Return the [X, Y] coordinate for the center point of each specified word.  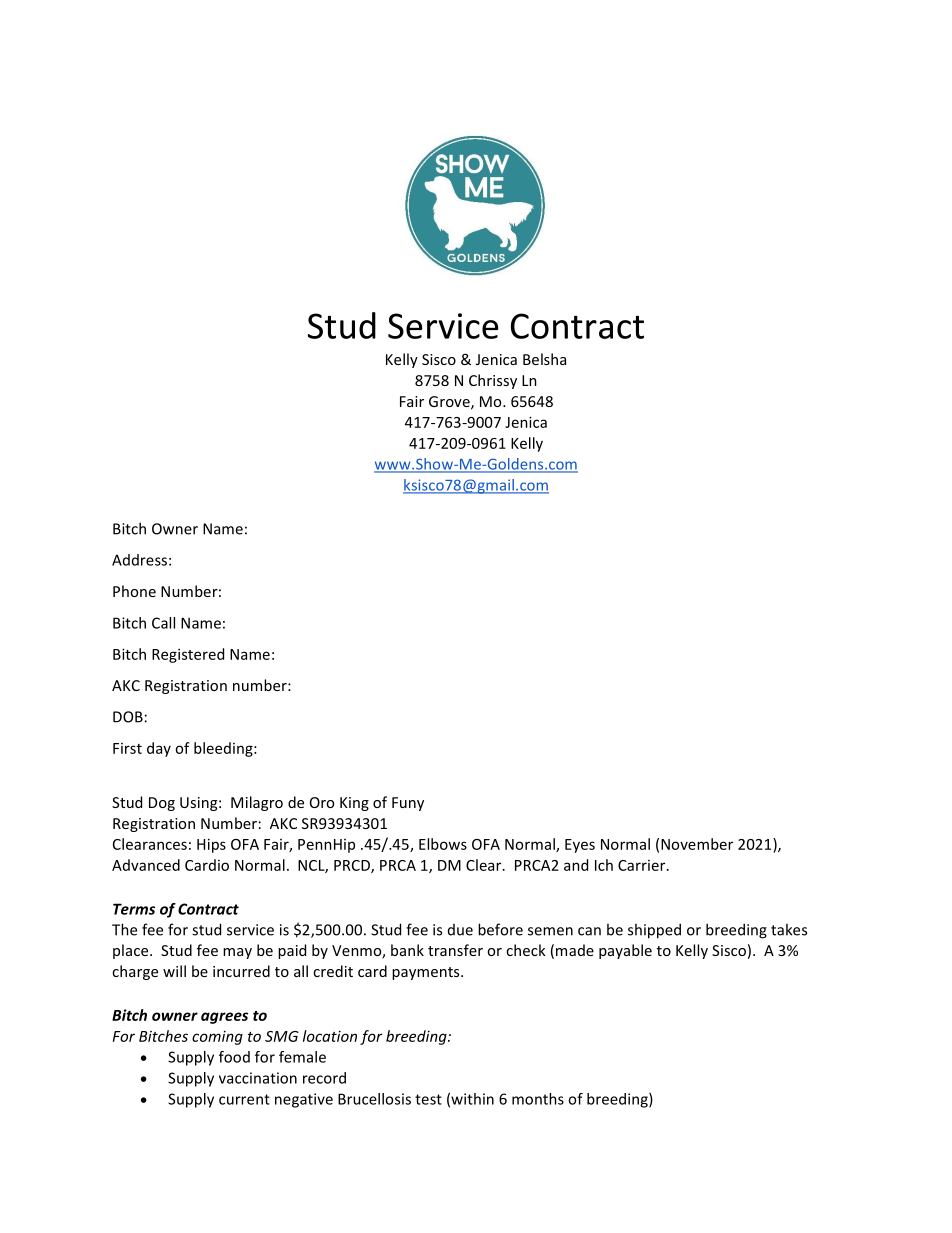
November [697, 844]
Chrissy [493, 381]
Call [163, 623]
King [354, 804]
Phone [134, 591]
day [159, 749]
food [234, 1057]
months [538, 1099]
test [428, 1099]
